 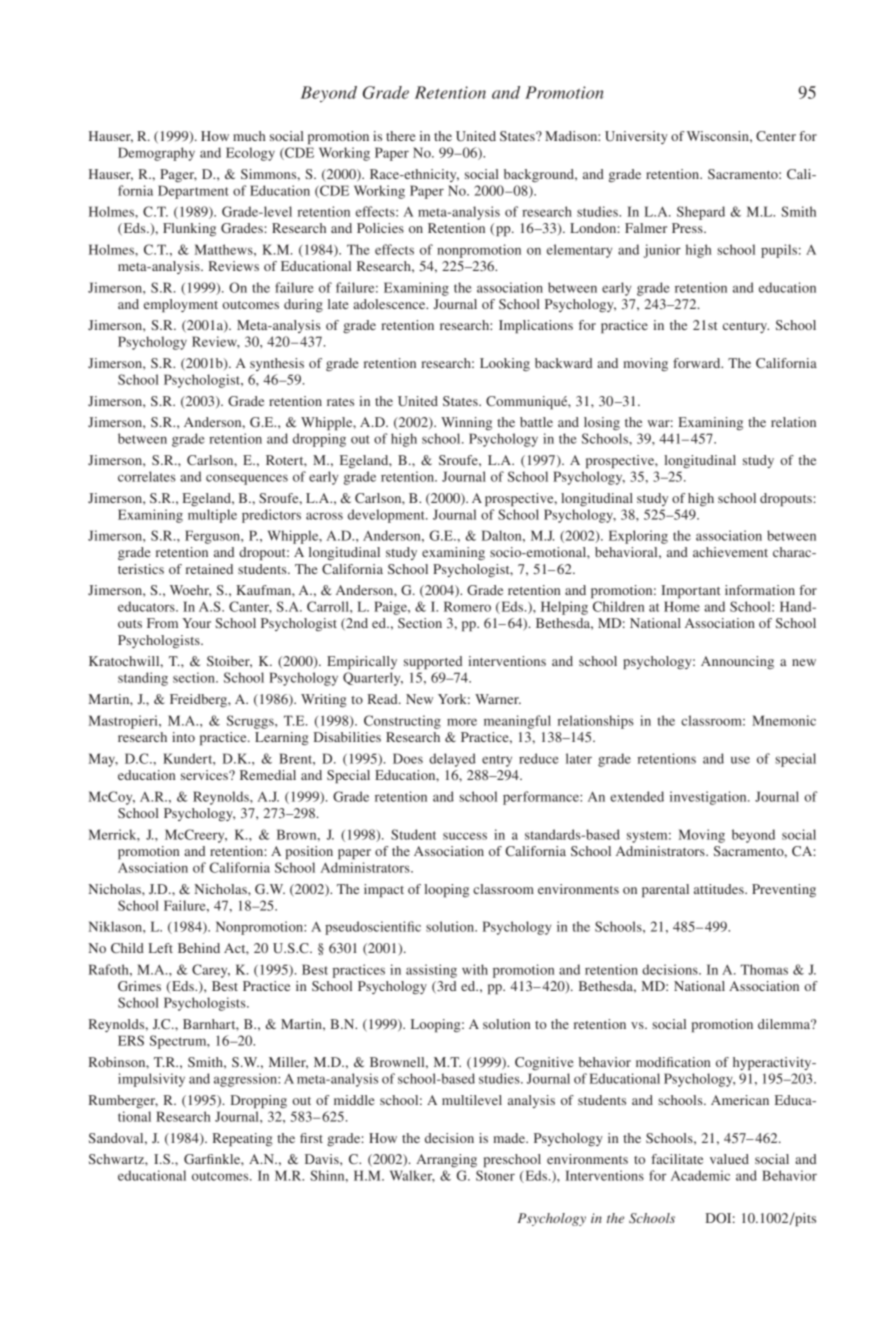 What do you see at coordinates (466, 423) in the screenshot?
I see `Winning` at bounding box center [466, 423].
